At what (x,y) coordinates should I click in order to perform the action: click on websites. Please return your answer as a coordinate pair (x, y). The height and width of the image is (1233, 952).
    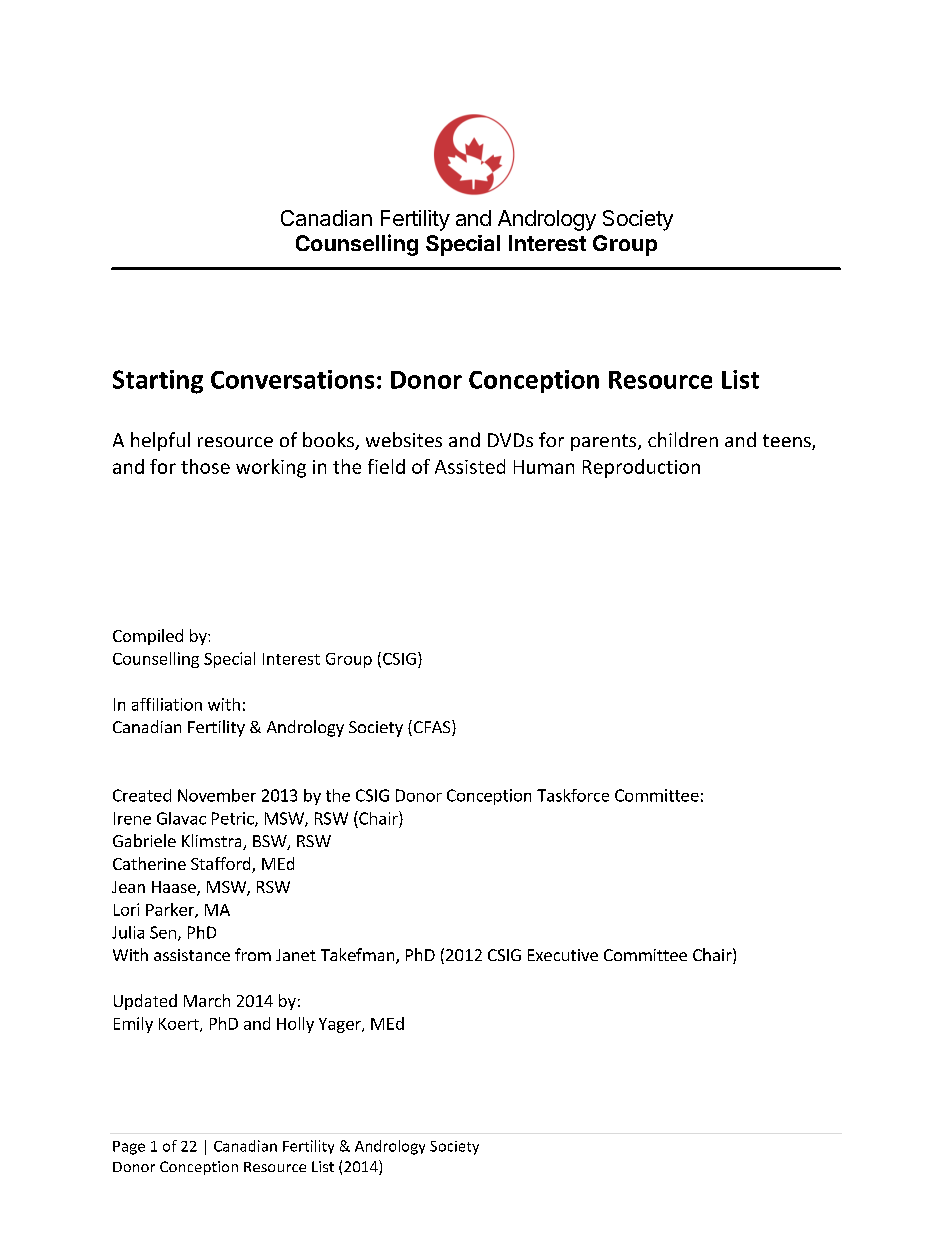
    Looking at the image, I should click on (404, 439).
